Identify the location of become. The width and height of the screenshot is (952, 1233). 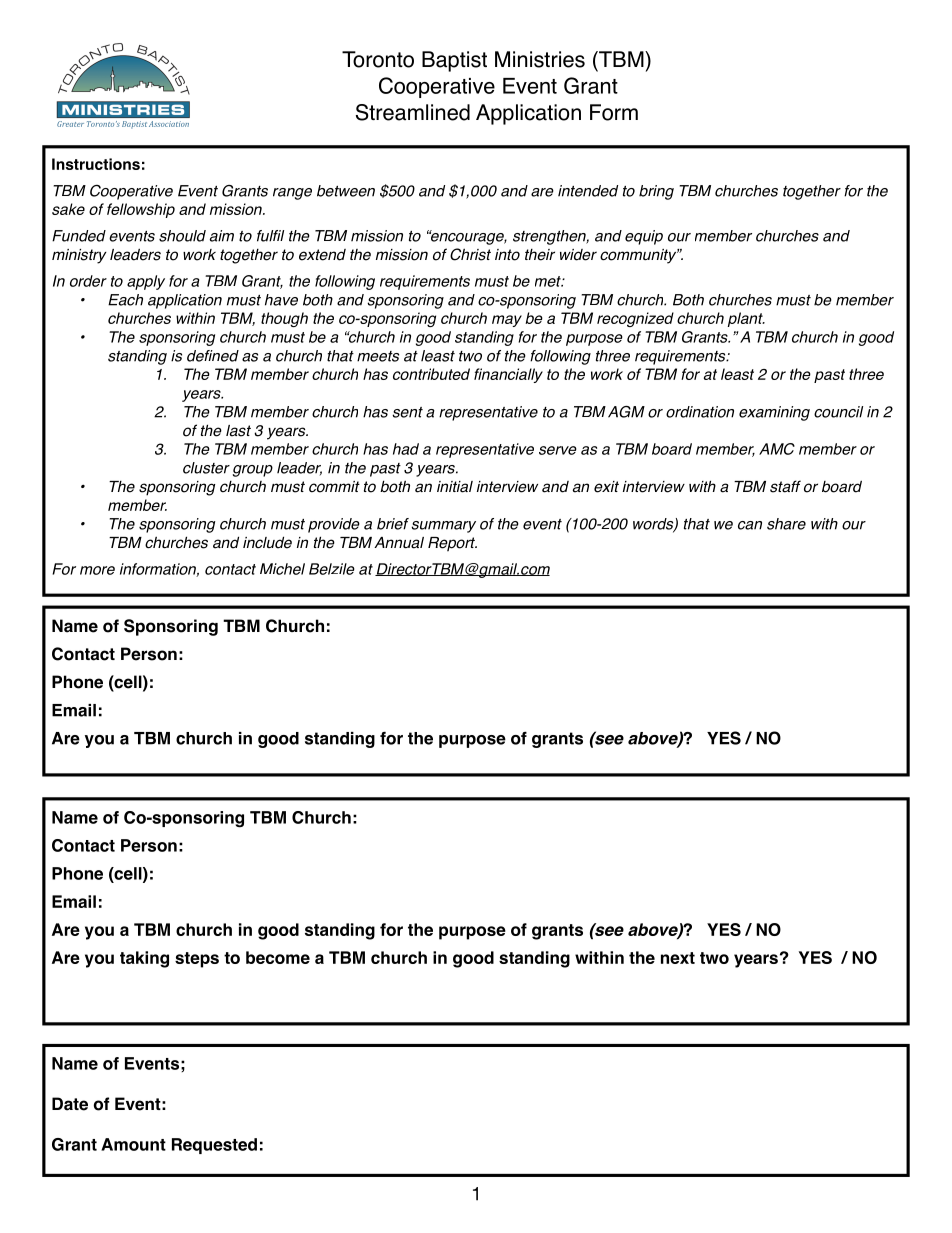
(278, 957).
